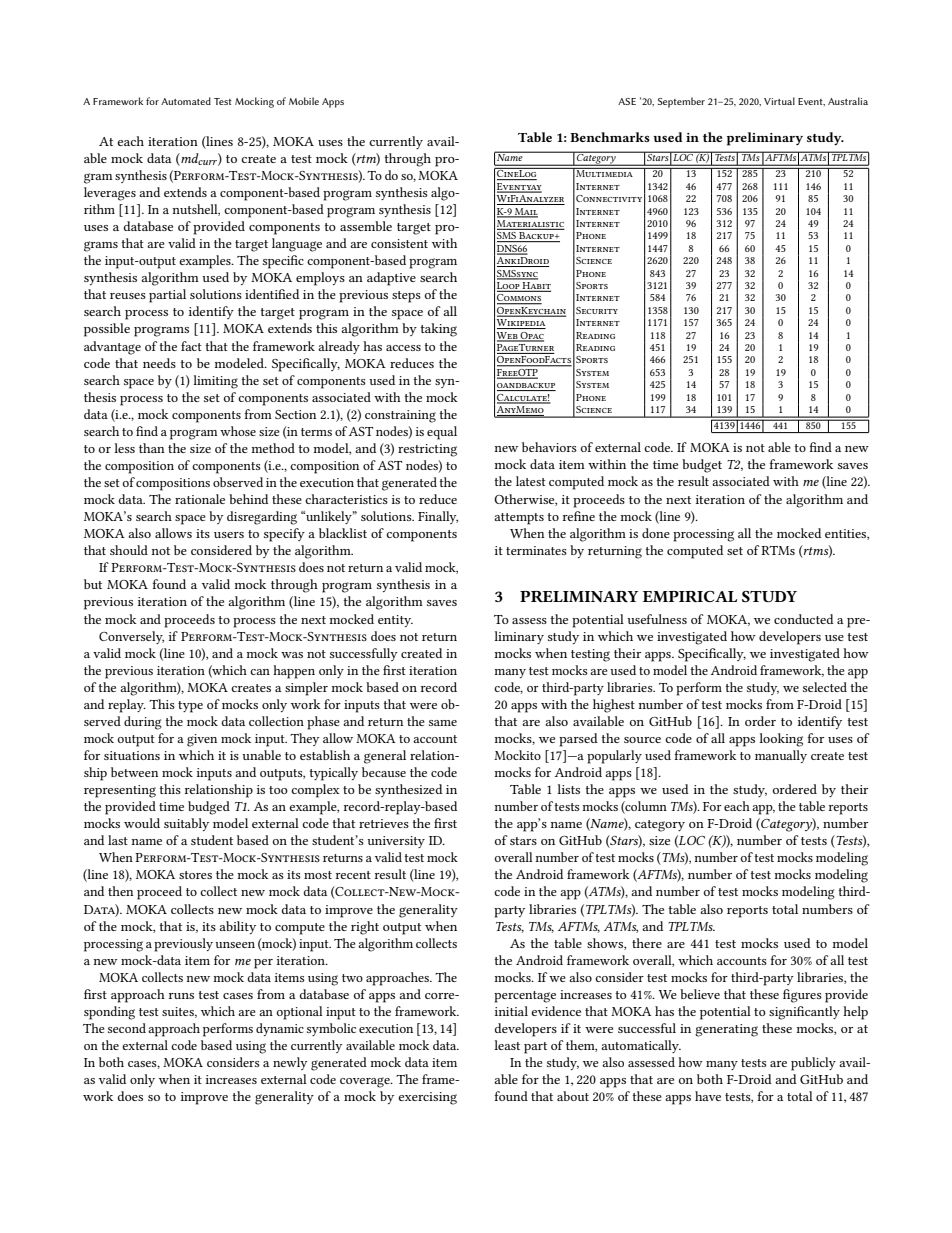  I want to click on equal, so click(442, 433).
